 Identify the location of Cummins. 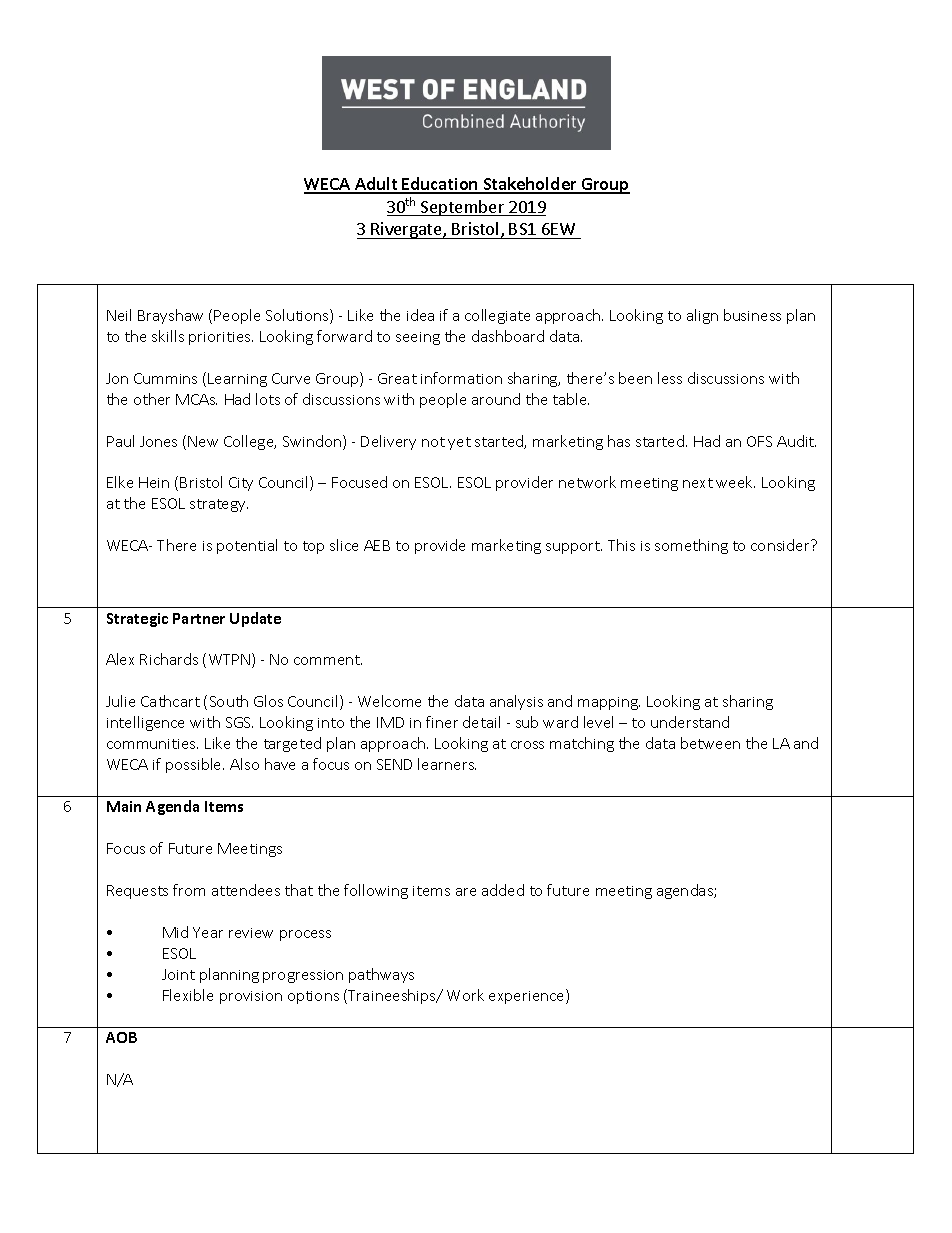
(165, 378).
